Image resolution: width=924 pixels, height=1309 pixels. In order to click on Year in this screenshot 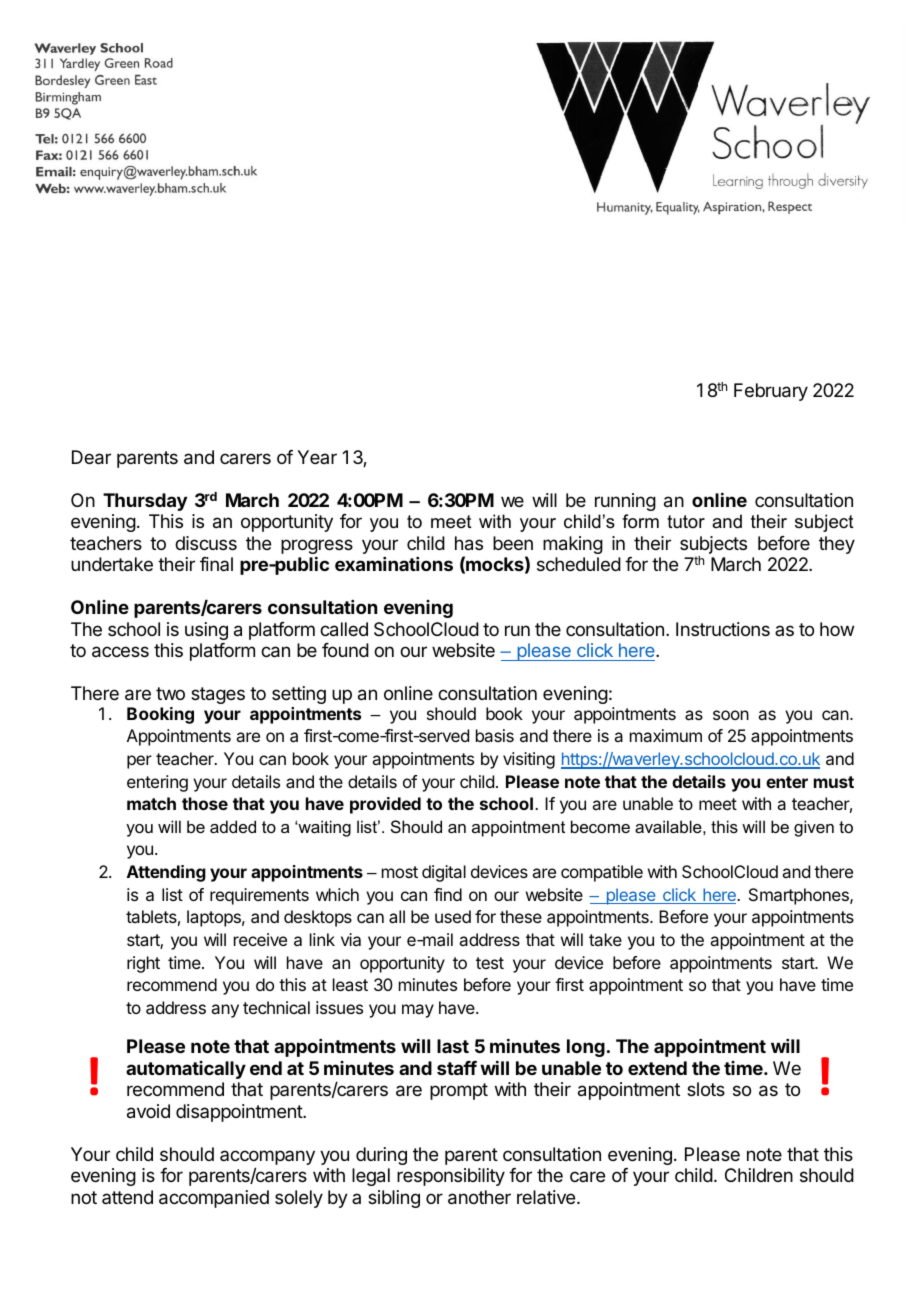, I will do `click(317, 457)`.
